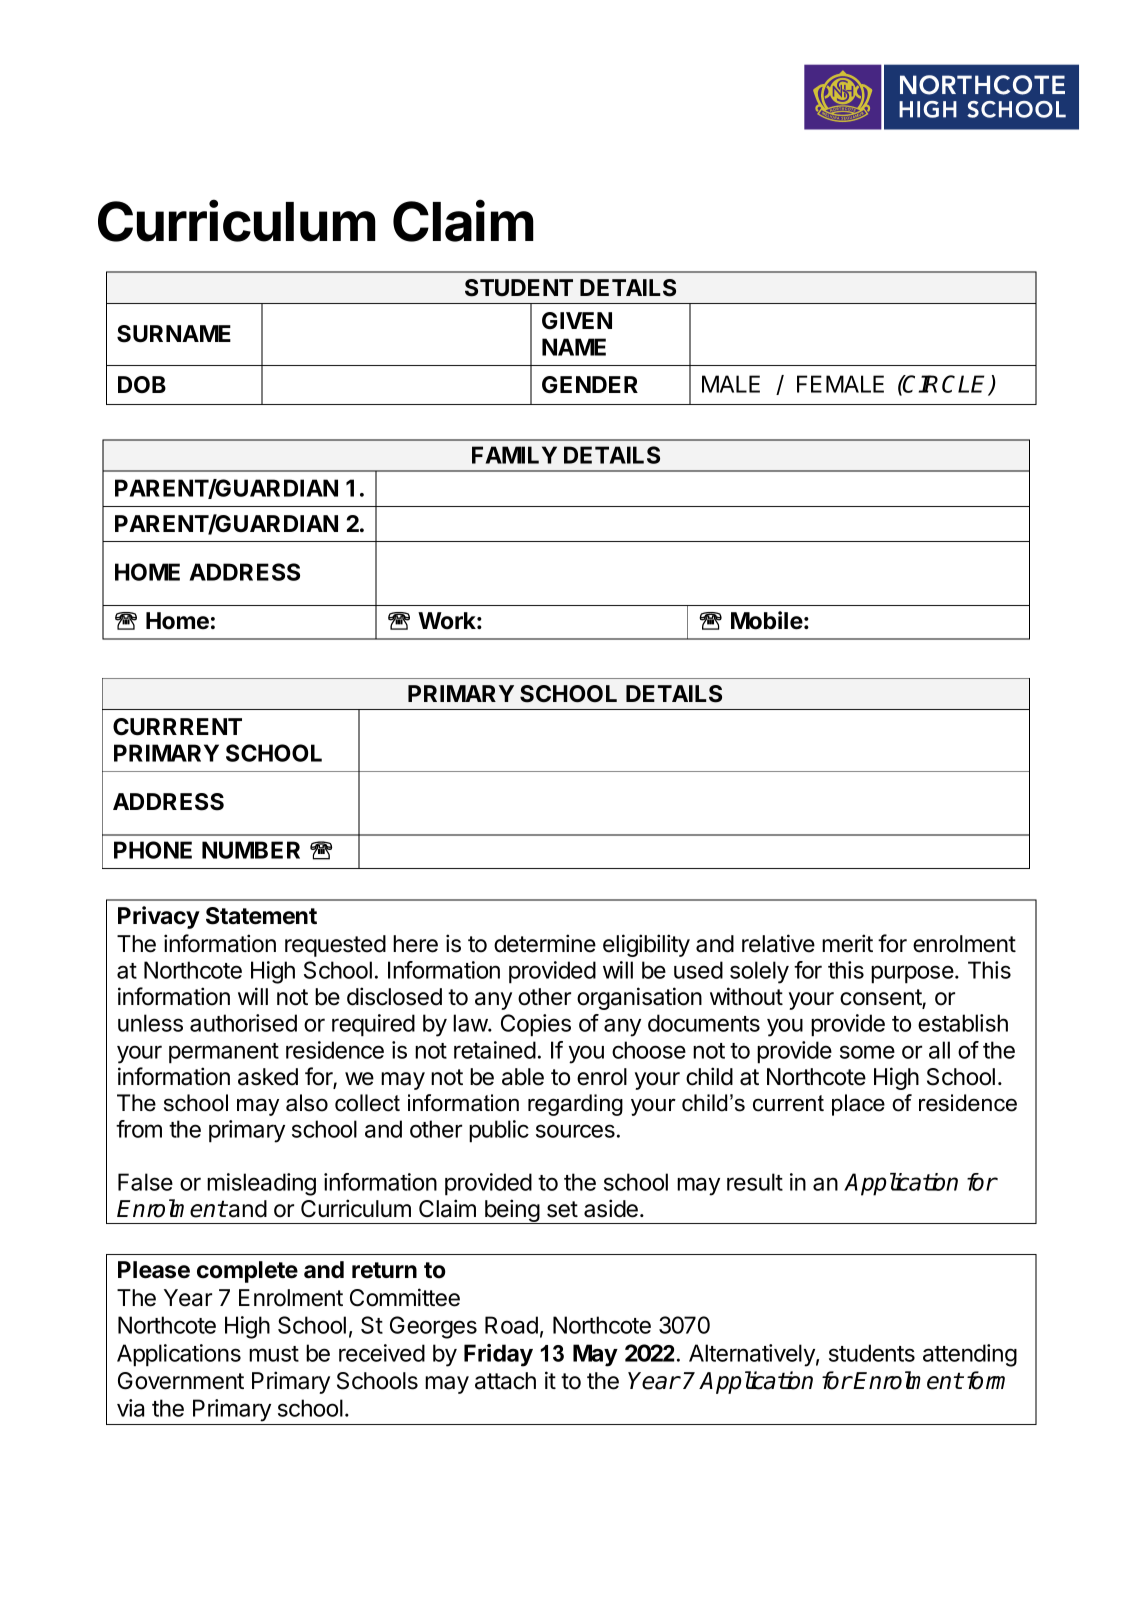 This page has height=1617, width=1144. Describe the element at coordinates (181, 1381) in the page. I see `Government` at that location.
